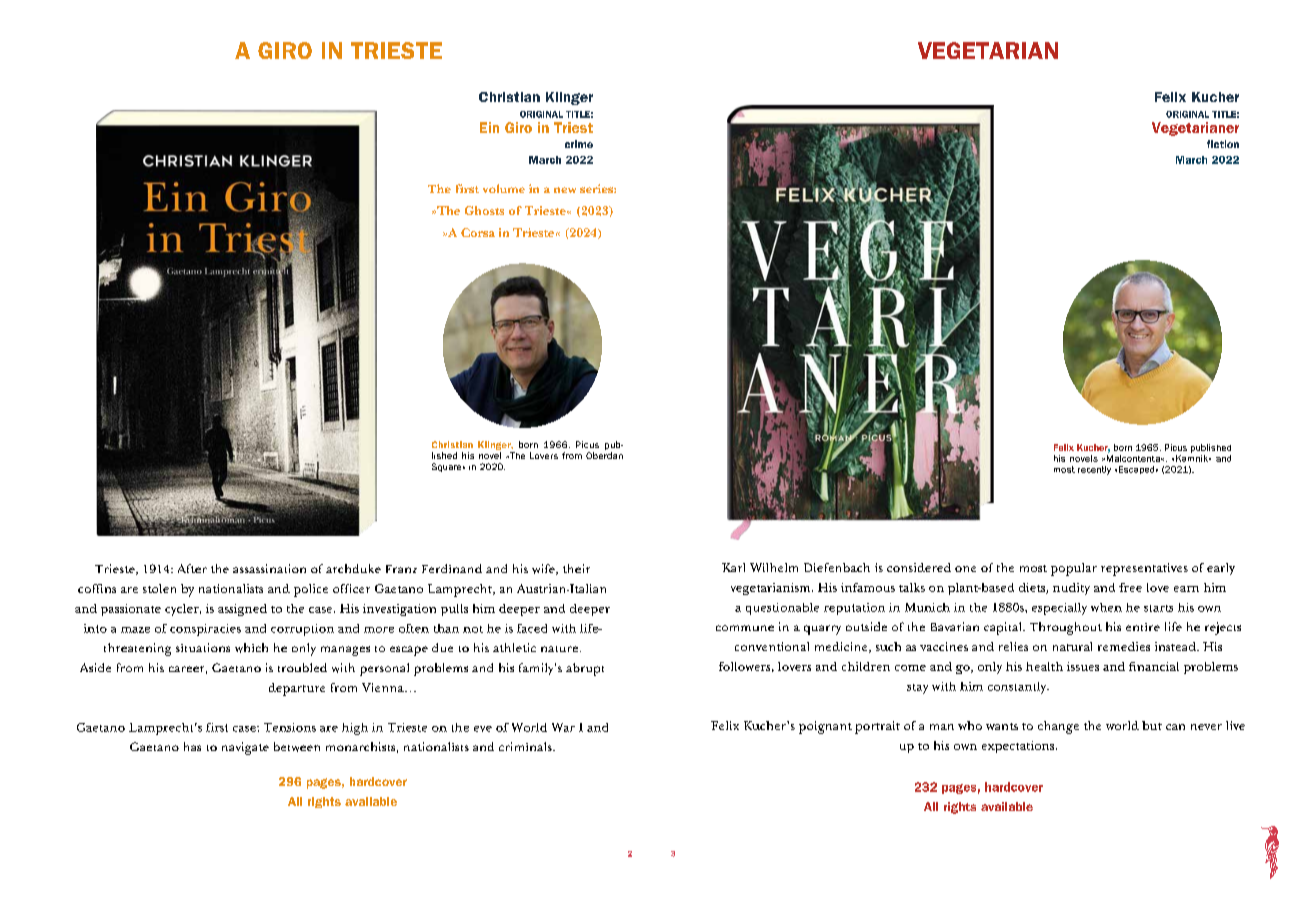 Image resolution: width=1308 pixels, height=924 pixels. What do you see at coordinates (565, 190) in the screenshot?
I see `new` at bounding box center [565, 190].
